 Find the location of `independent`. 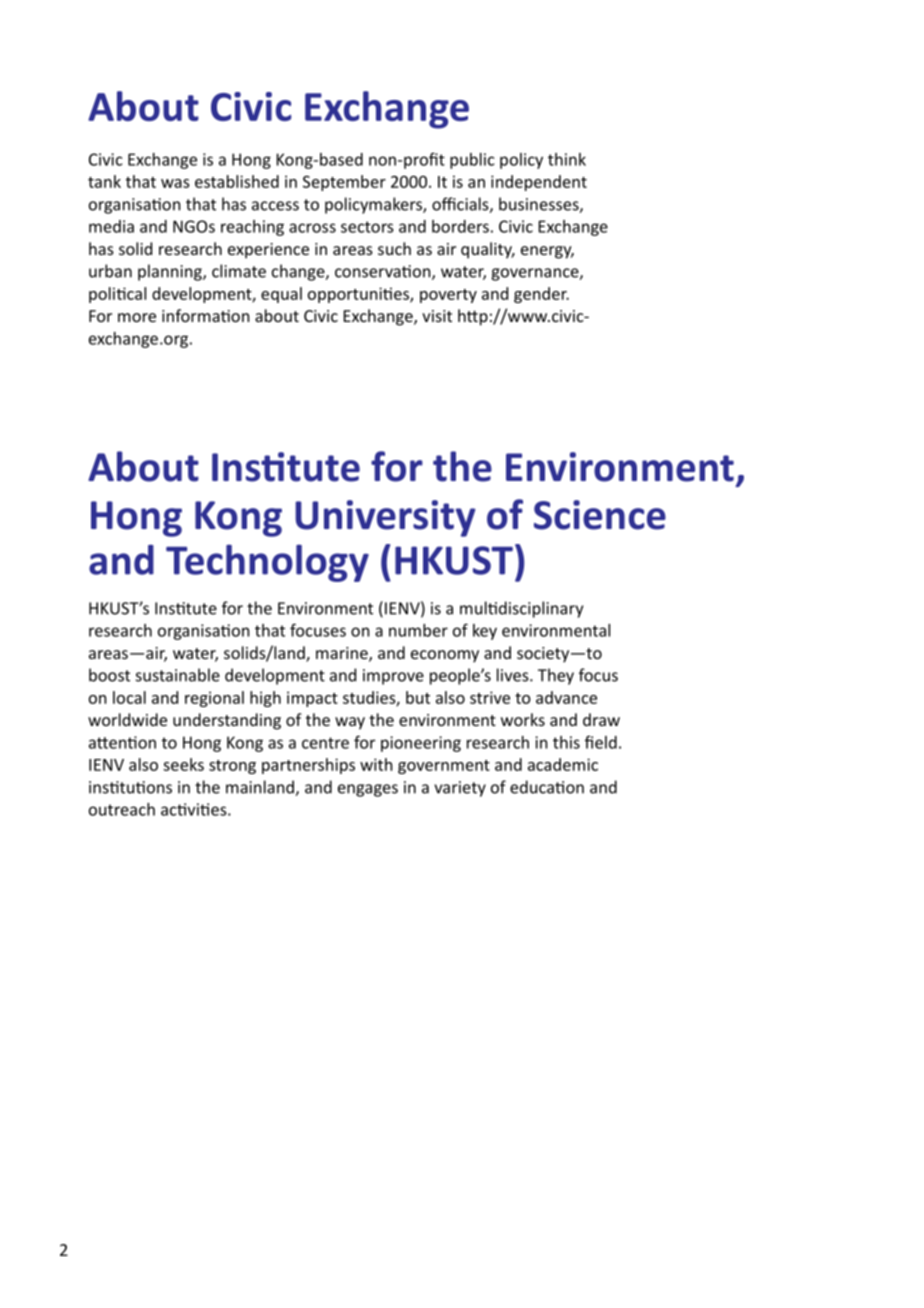

independent is located at coordinates (539, 183).
